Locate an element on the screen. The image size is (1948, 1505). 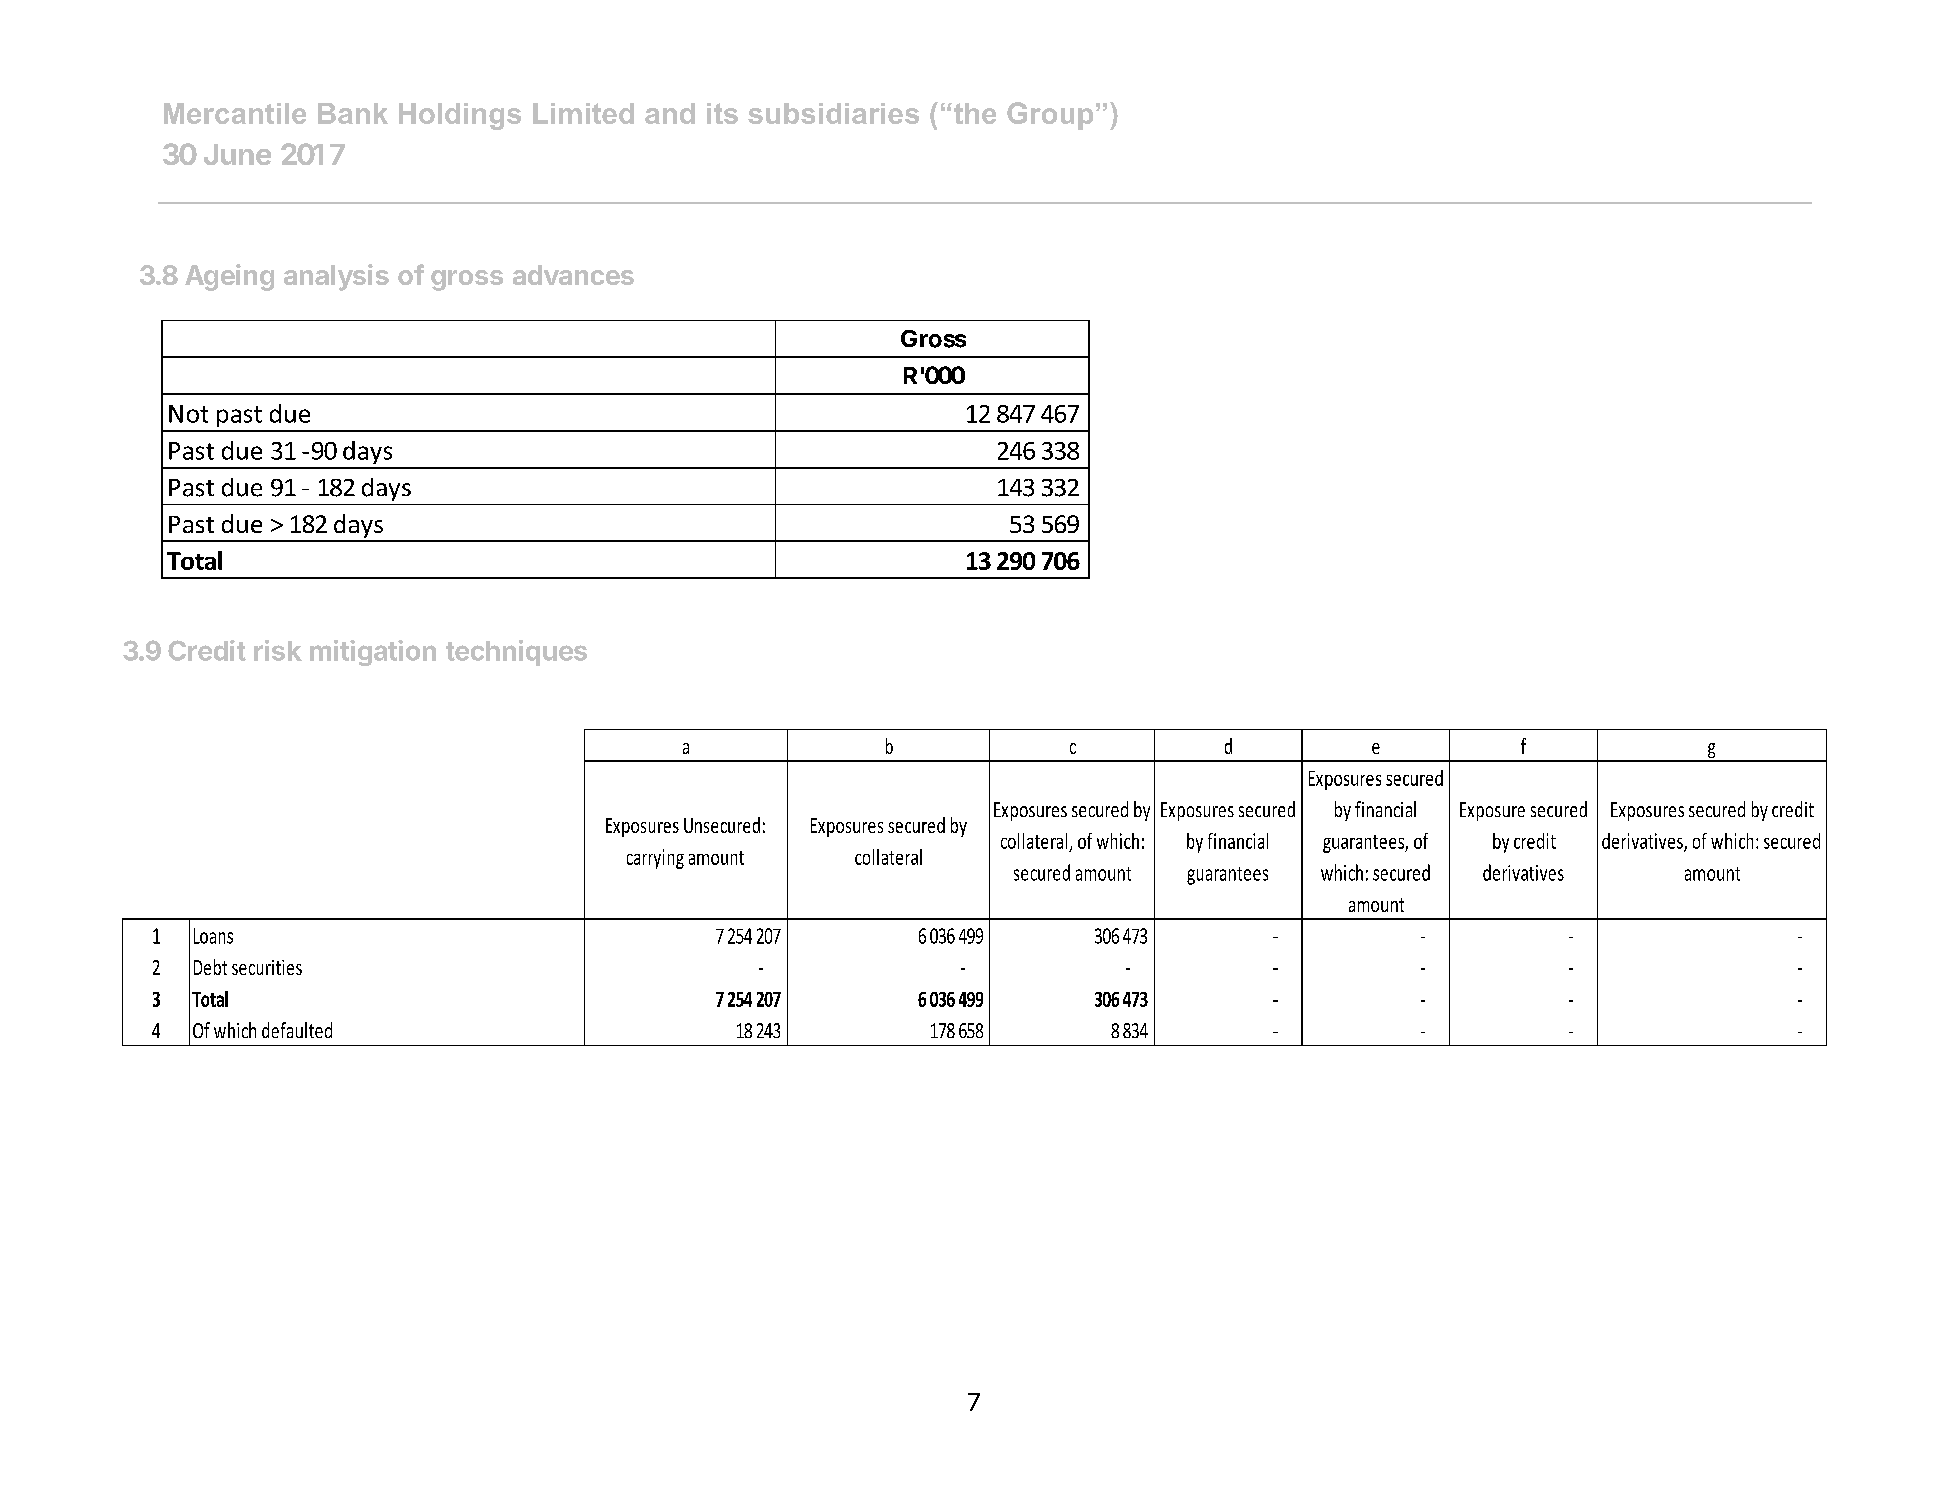
carrying is located at coordinates (655, 859).
